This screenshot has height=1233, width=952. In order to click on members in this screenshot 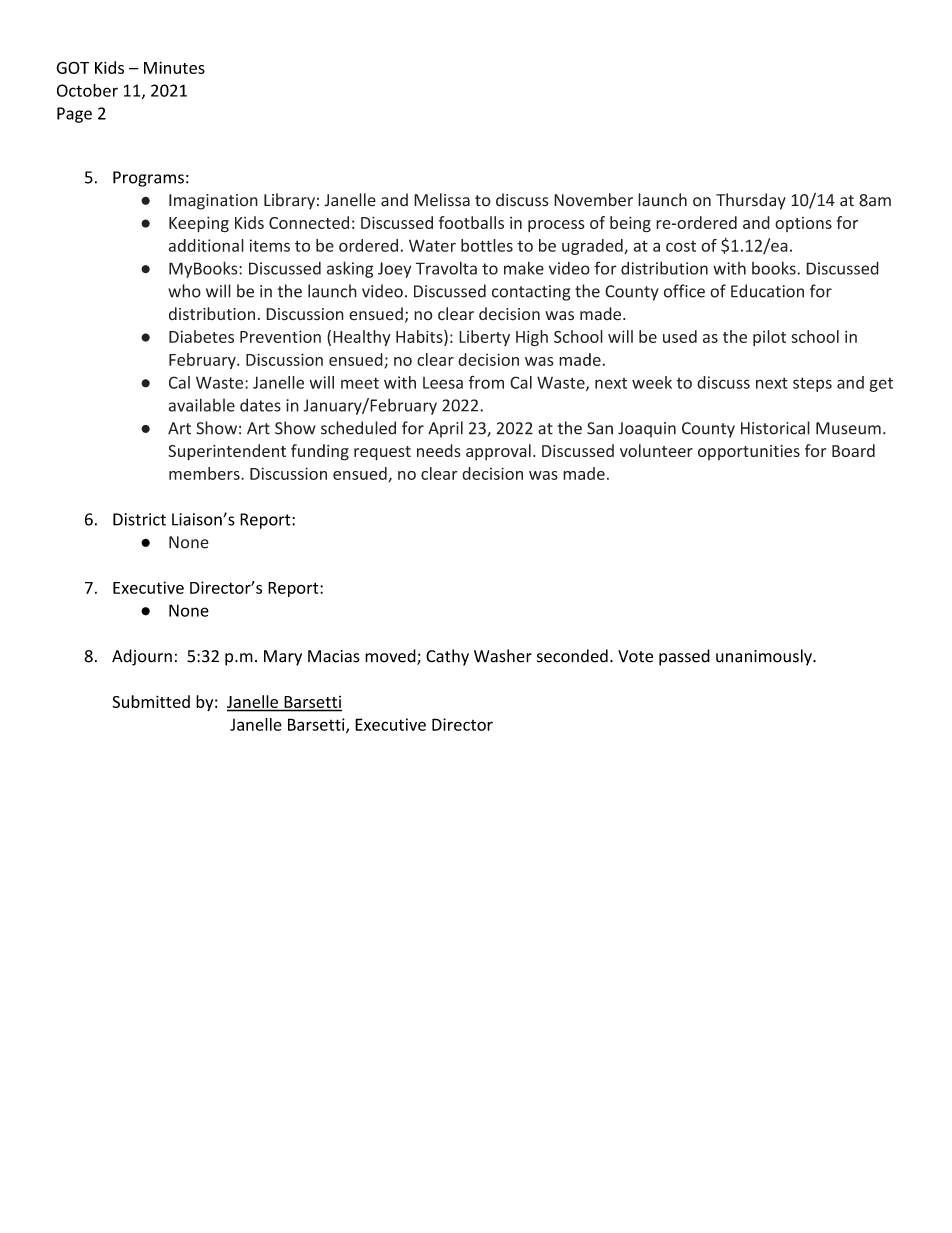, I will do `click(205, 473)`.
